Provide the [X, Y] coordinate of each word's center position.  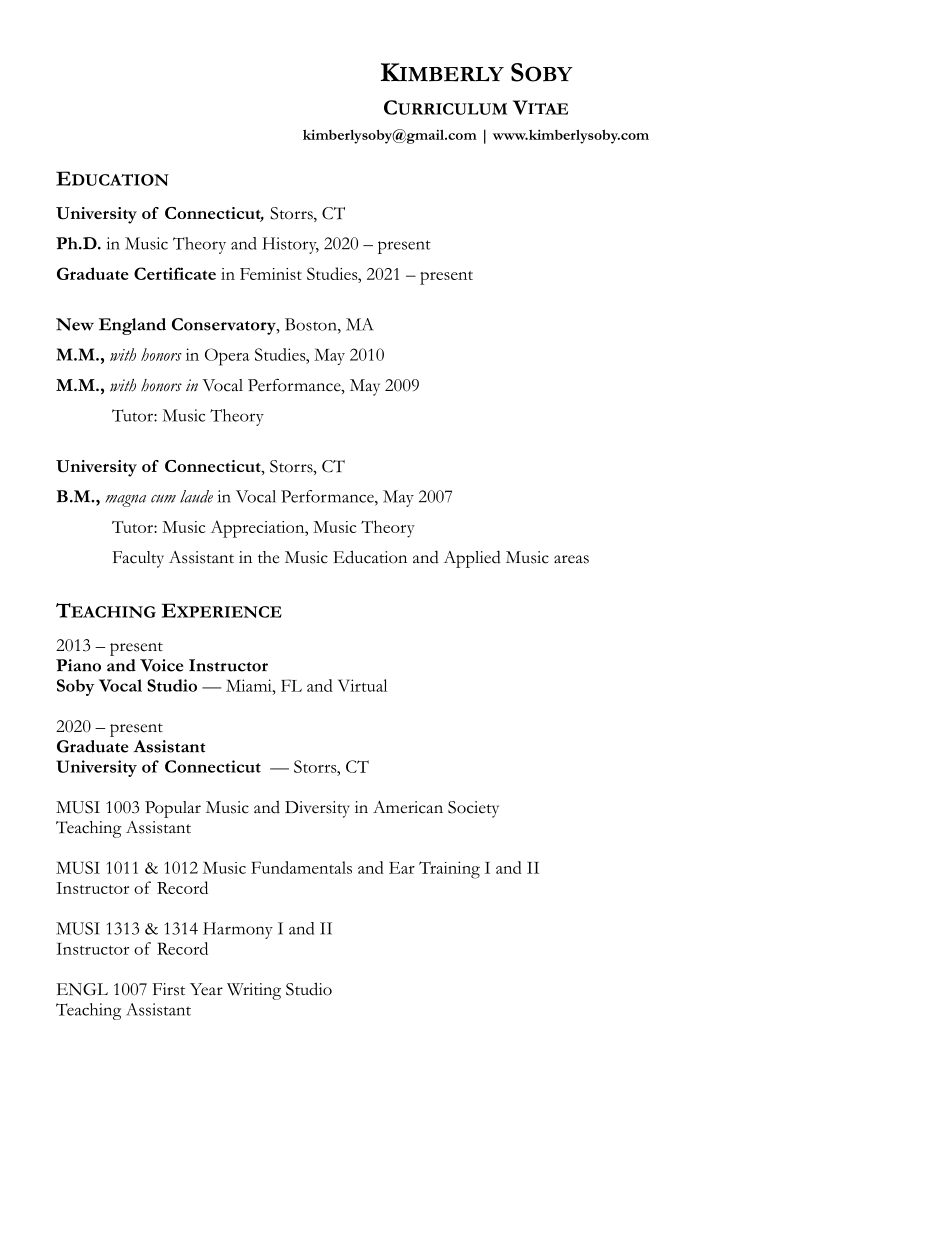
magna [125, 500]
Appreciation [259, 529]
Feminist [271, 274]
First [169, 989]
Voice [162, 665]
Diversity [317, 809]
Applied [472, 559]
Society [473, 809]
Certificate [175, 273]
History [290, 245]
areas [571, 559]
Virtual [362, 685]
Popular [173, 809]
